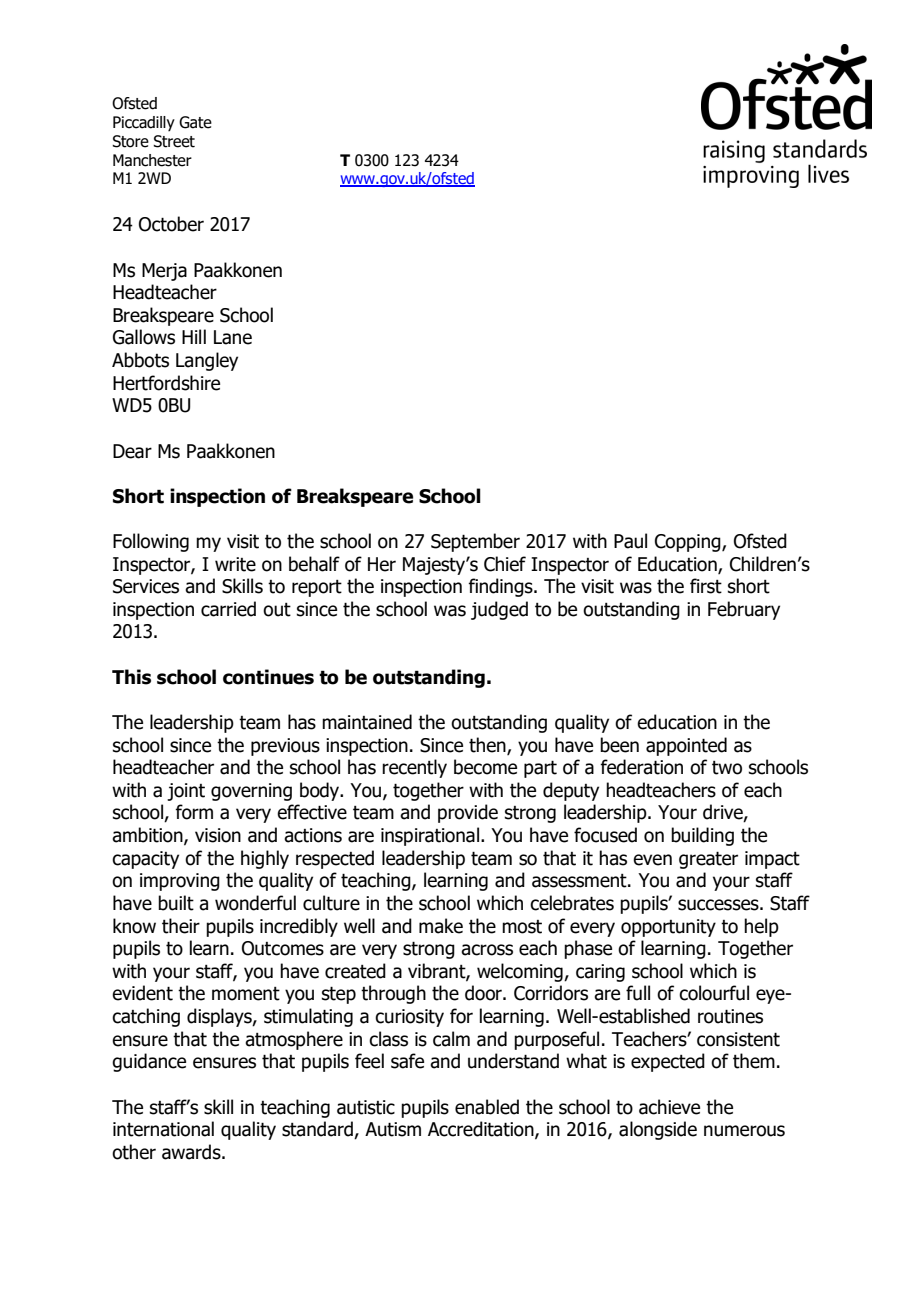  I want to click on Dear, so click(132, 451).
